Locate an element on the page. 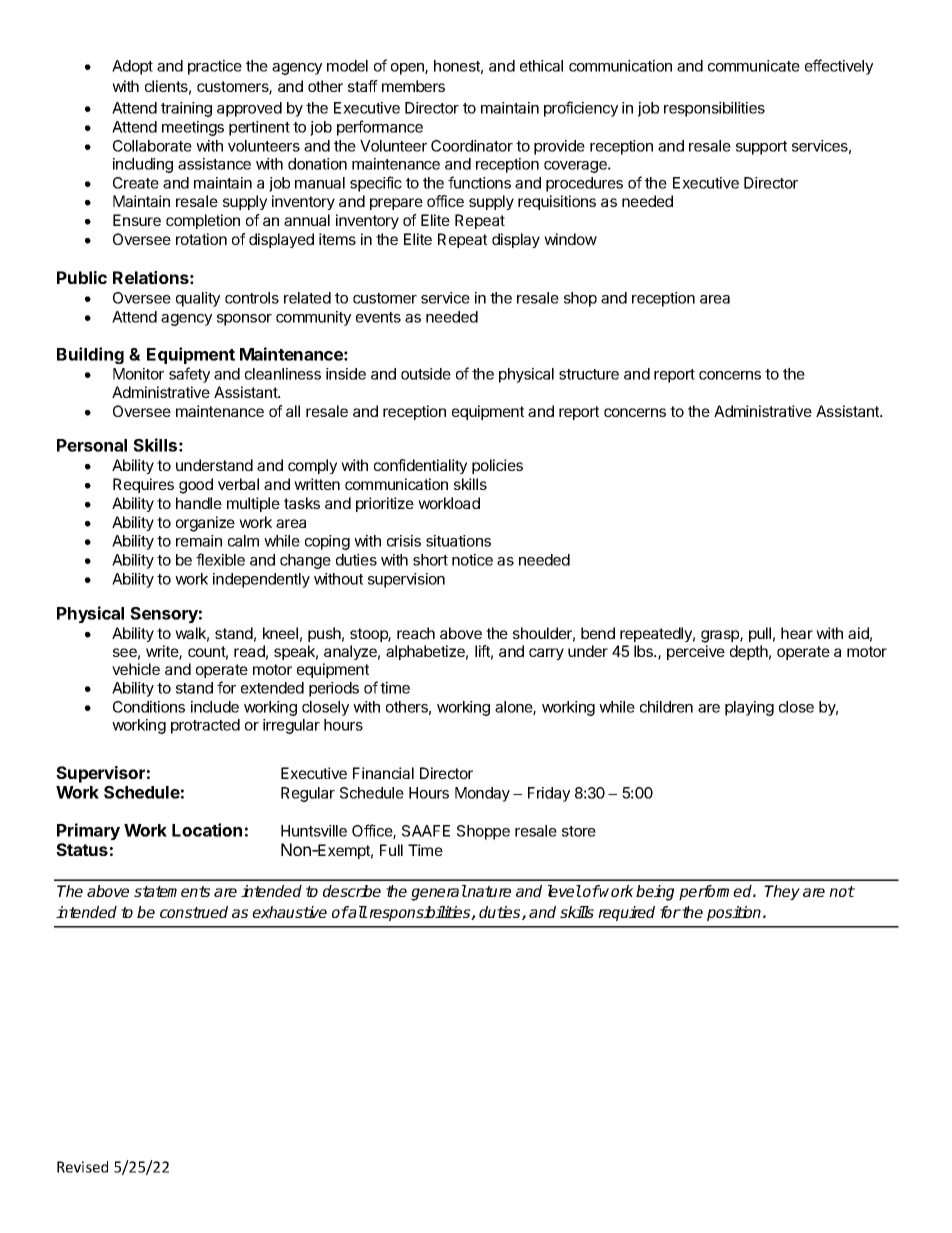 The width and height of the document is (952, 1233). communicate is located at coordinates (754, 66).
